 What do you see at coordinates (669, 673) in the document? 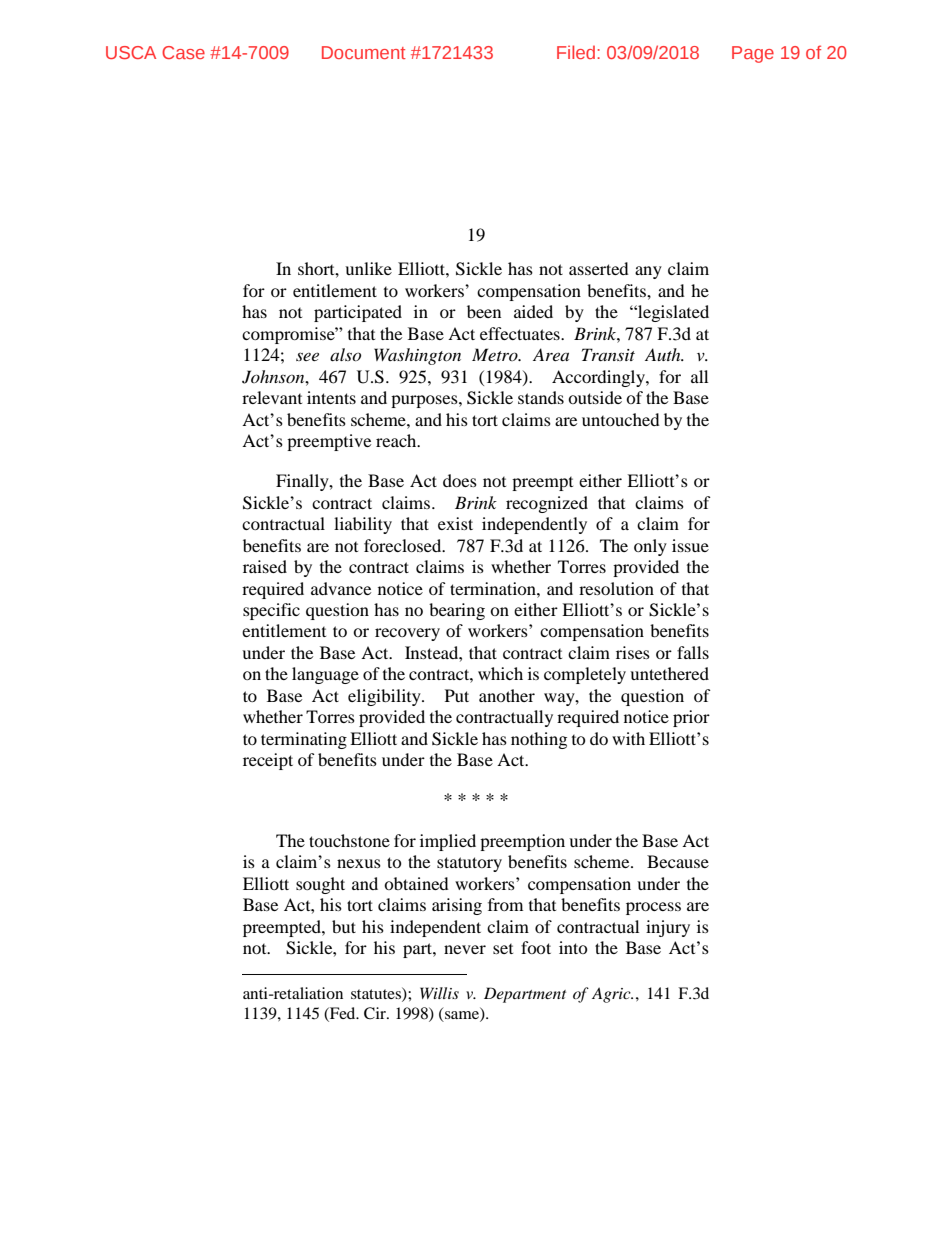
I see `untethered` at bounding box center [669, 673].
